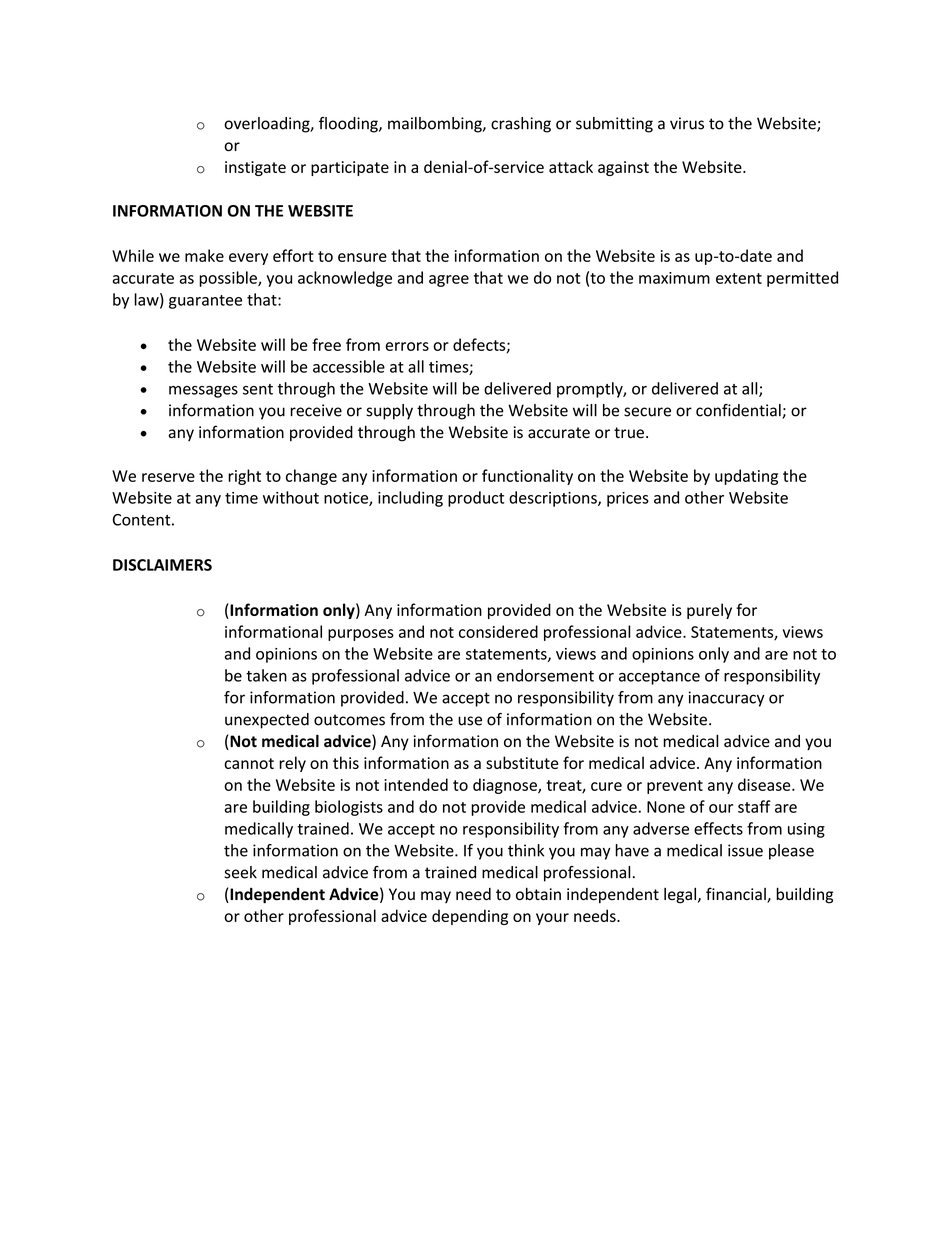 The height and width of the screenshot is (1233, 952). I want to click on seek, so click(240, 872).
